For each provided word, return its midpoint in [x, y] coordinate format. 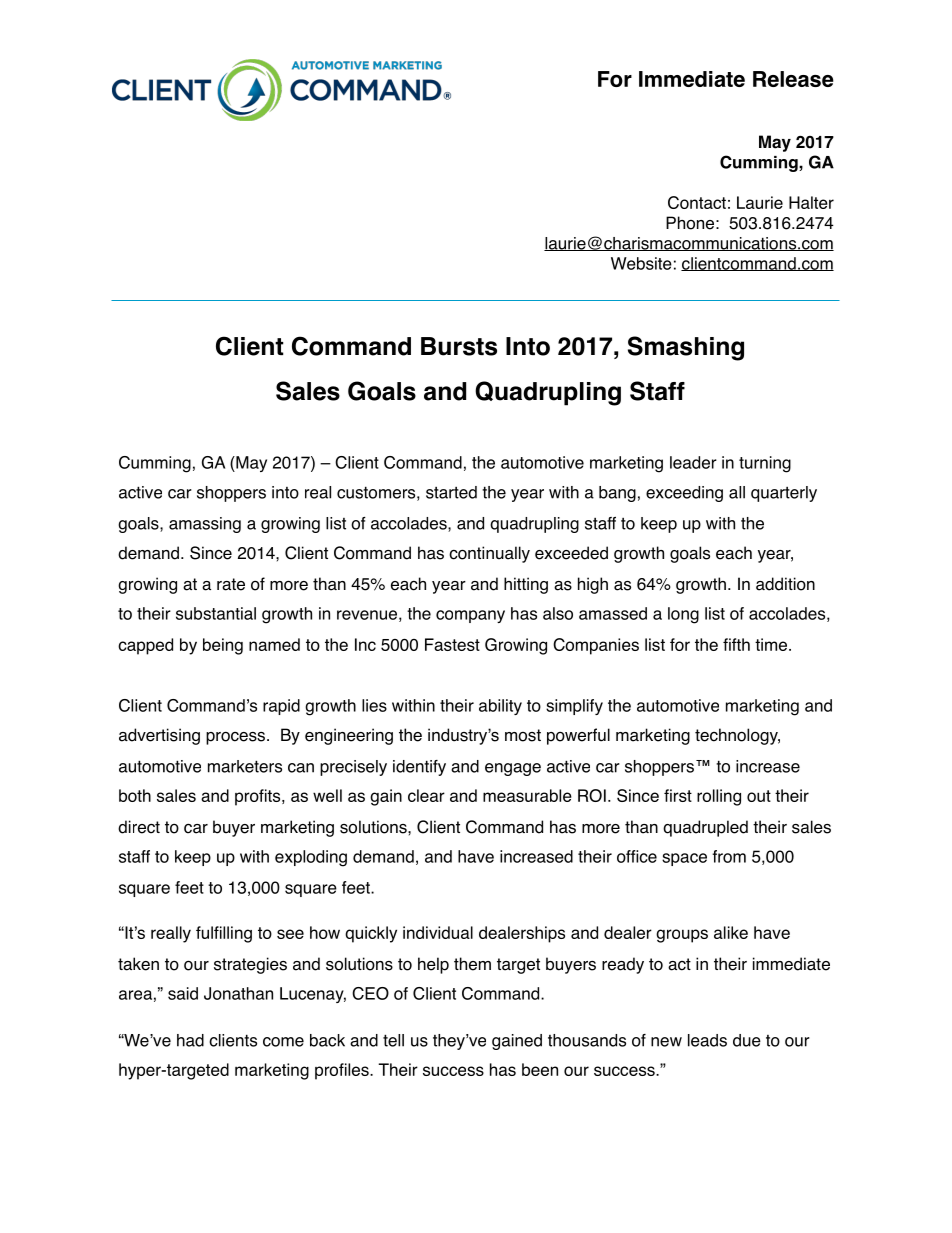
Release [793, 79]
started [451, 492]
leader [693, 462]
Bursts [459, 346]
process [235, 738]
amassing [205, 525]
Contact [697, 202]
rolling [719, 797]
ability [500, 707]
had [190, 1040]
